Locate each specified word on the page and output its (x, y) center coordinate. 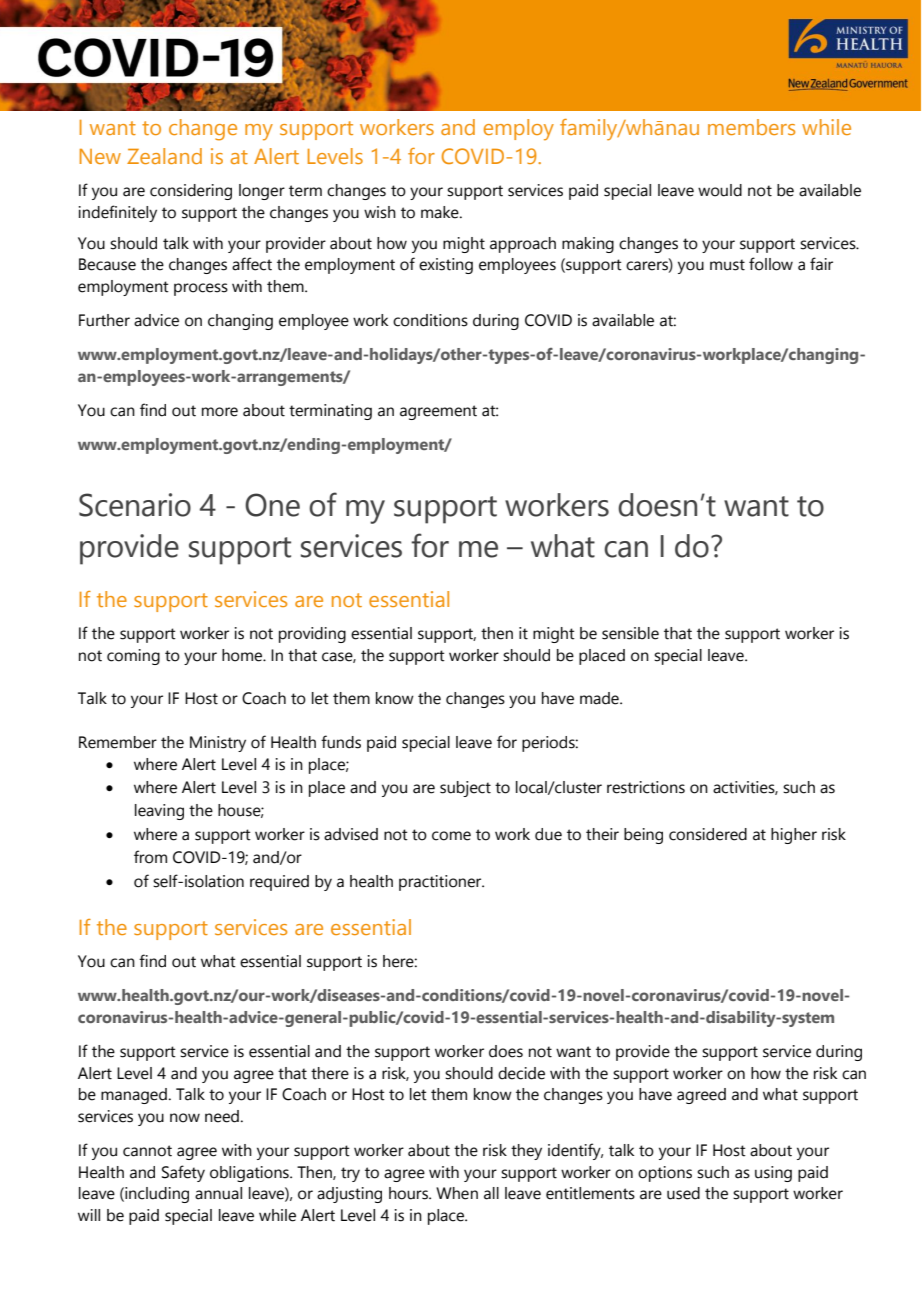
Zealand (164, 156)
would (720, 190)
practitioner (441, 883)
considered (708, 834)
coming (133, 657)
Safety (183, 1173)
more (220, 412)
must (727, 265)
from (150, 857)
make (441, 212)
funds (341, 742)
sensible (630, 633)
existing (446, 266)
